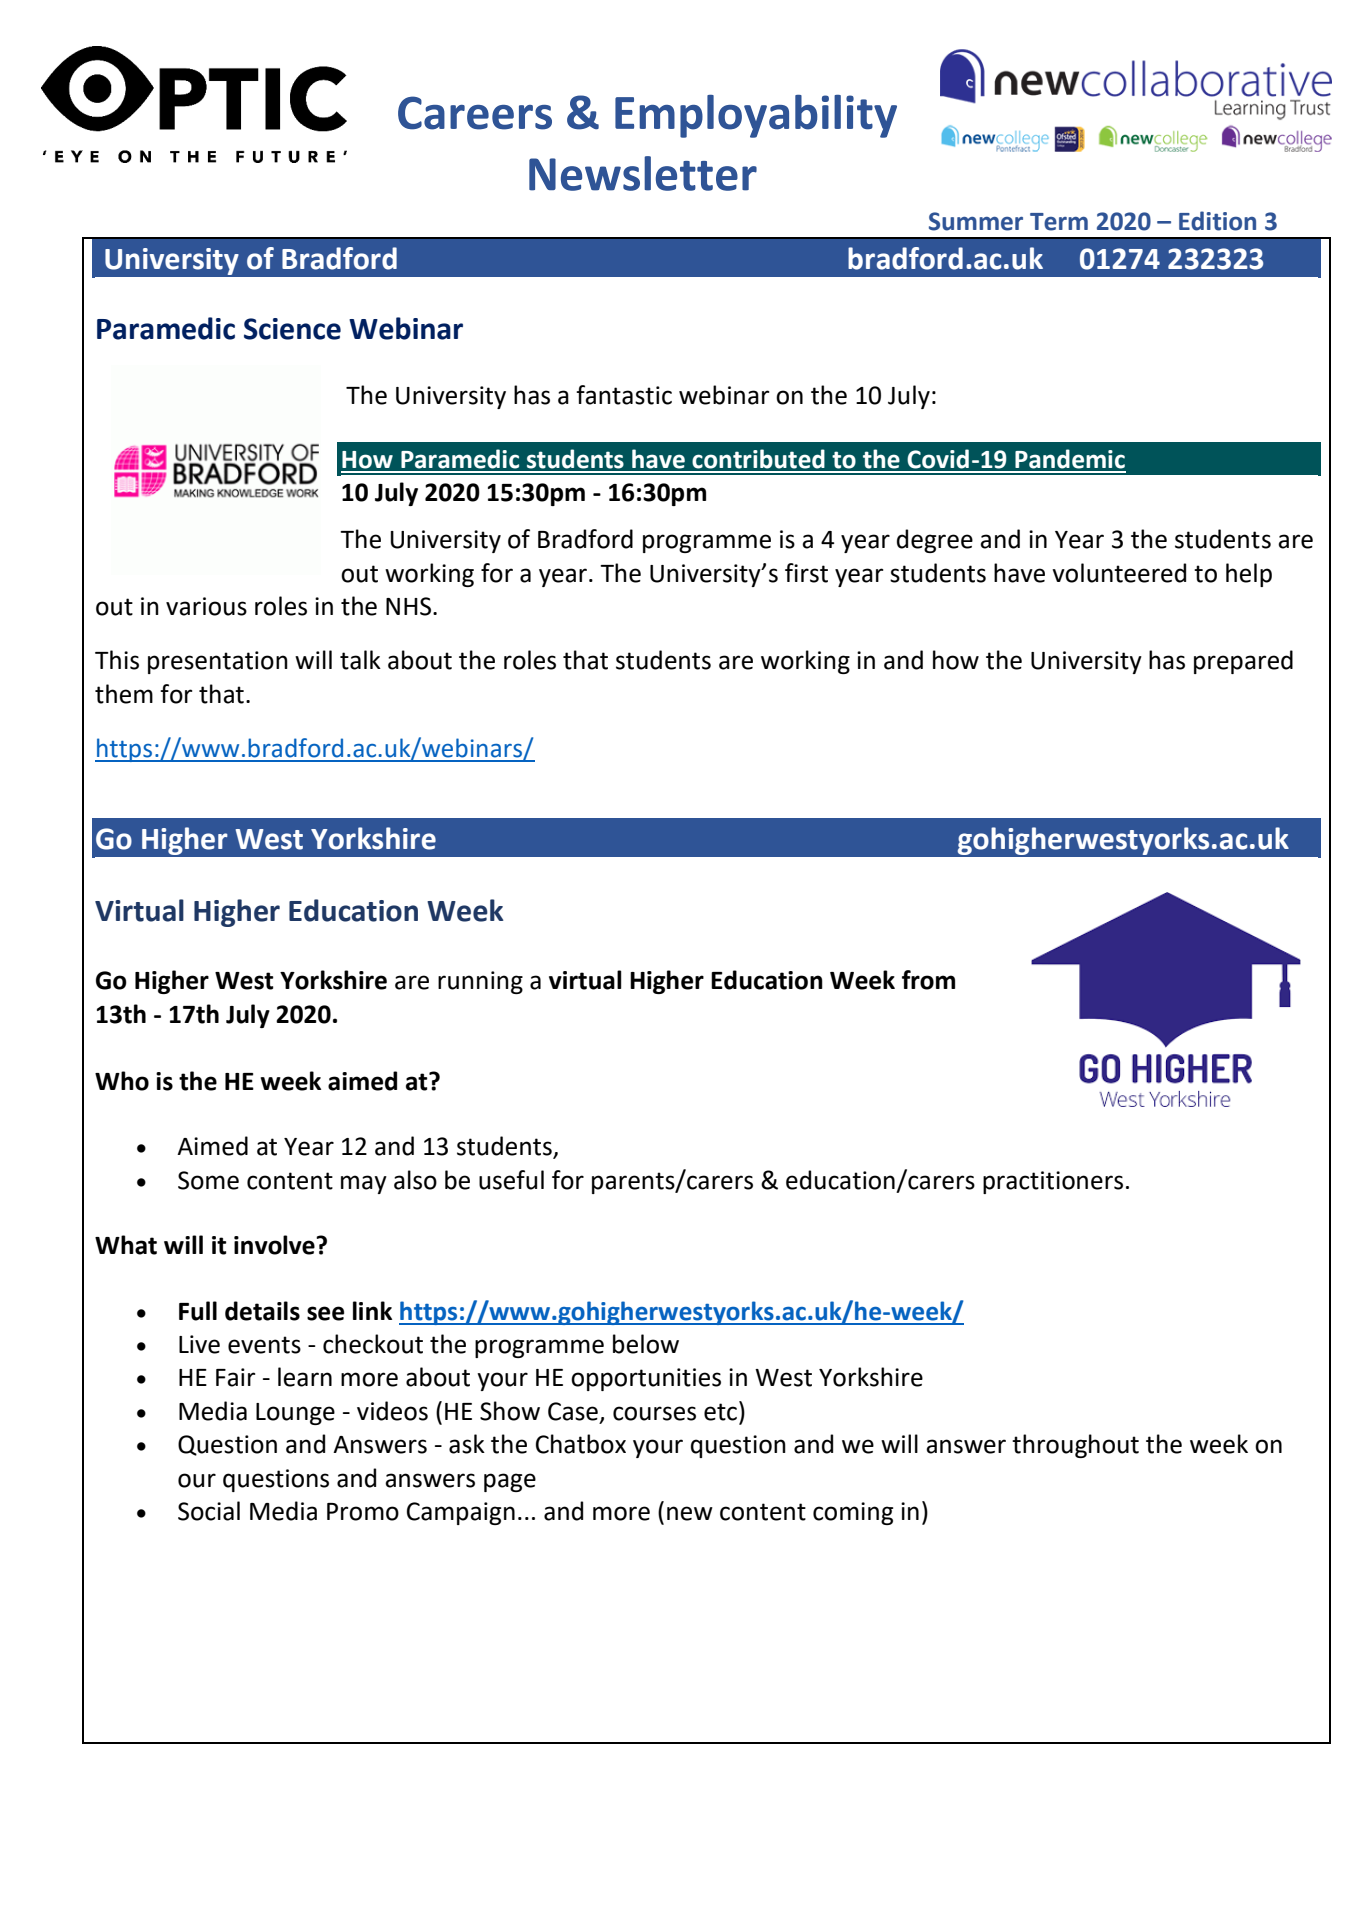 This image has width=1360, height=1923. What do you see at coordinates (475, 113) in the image?
I see `Careers` at bounding box center [475, 113].
